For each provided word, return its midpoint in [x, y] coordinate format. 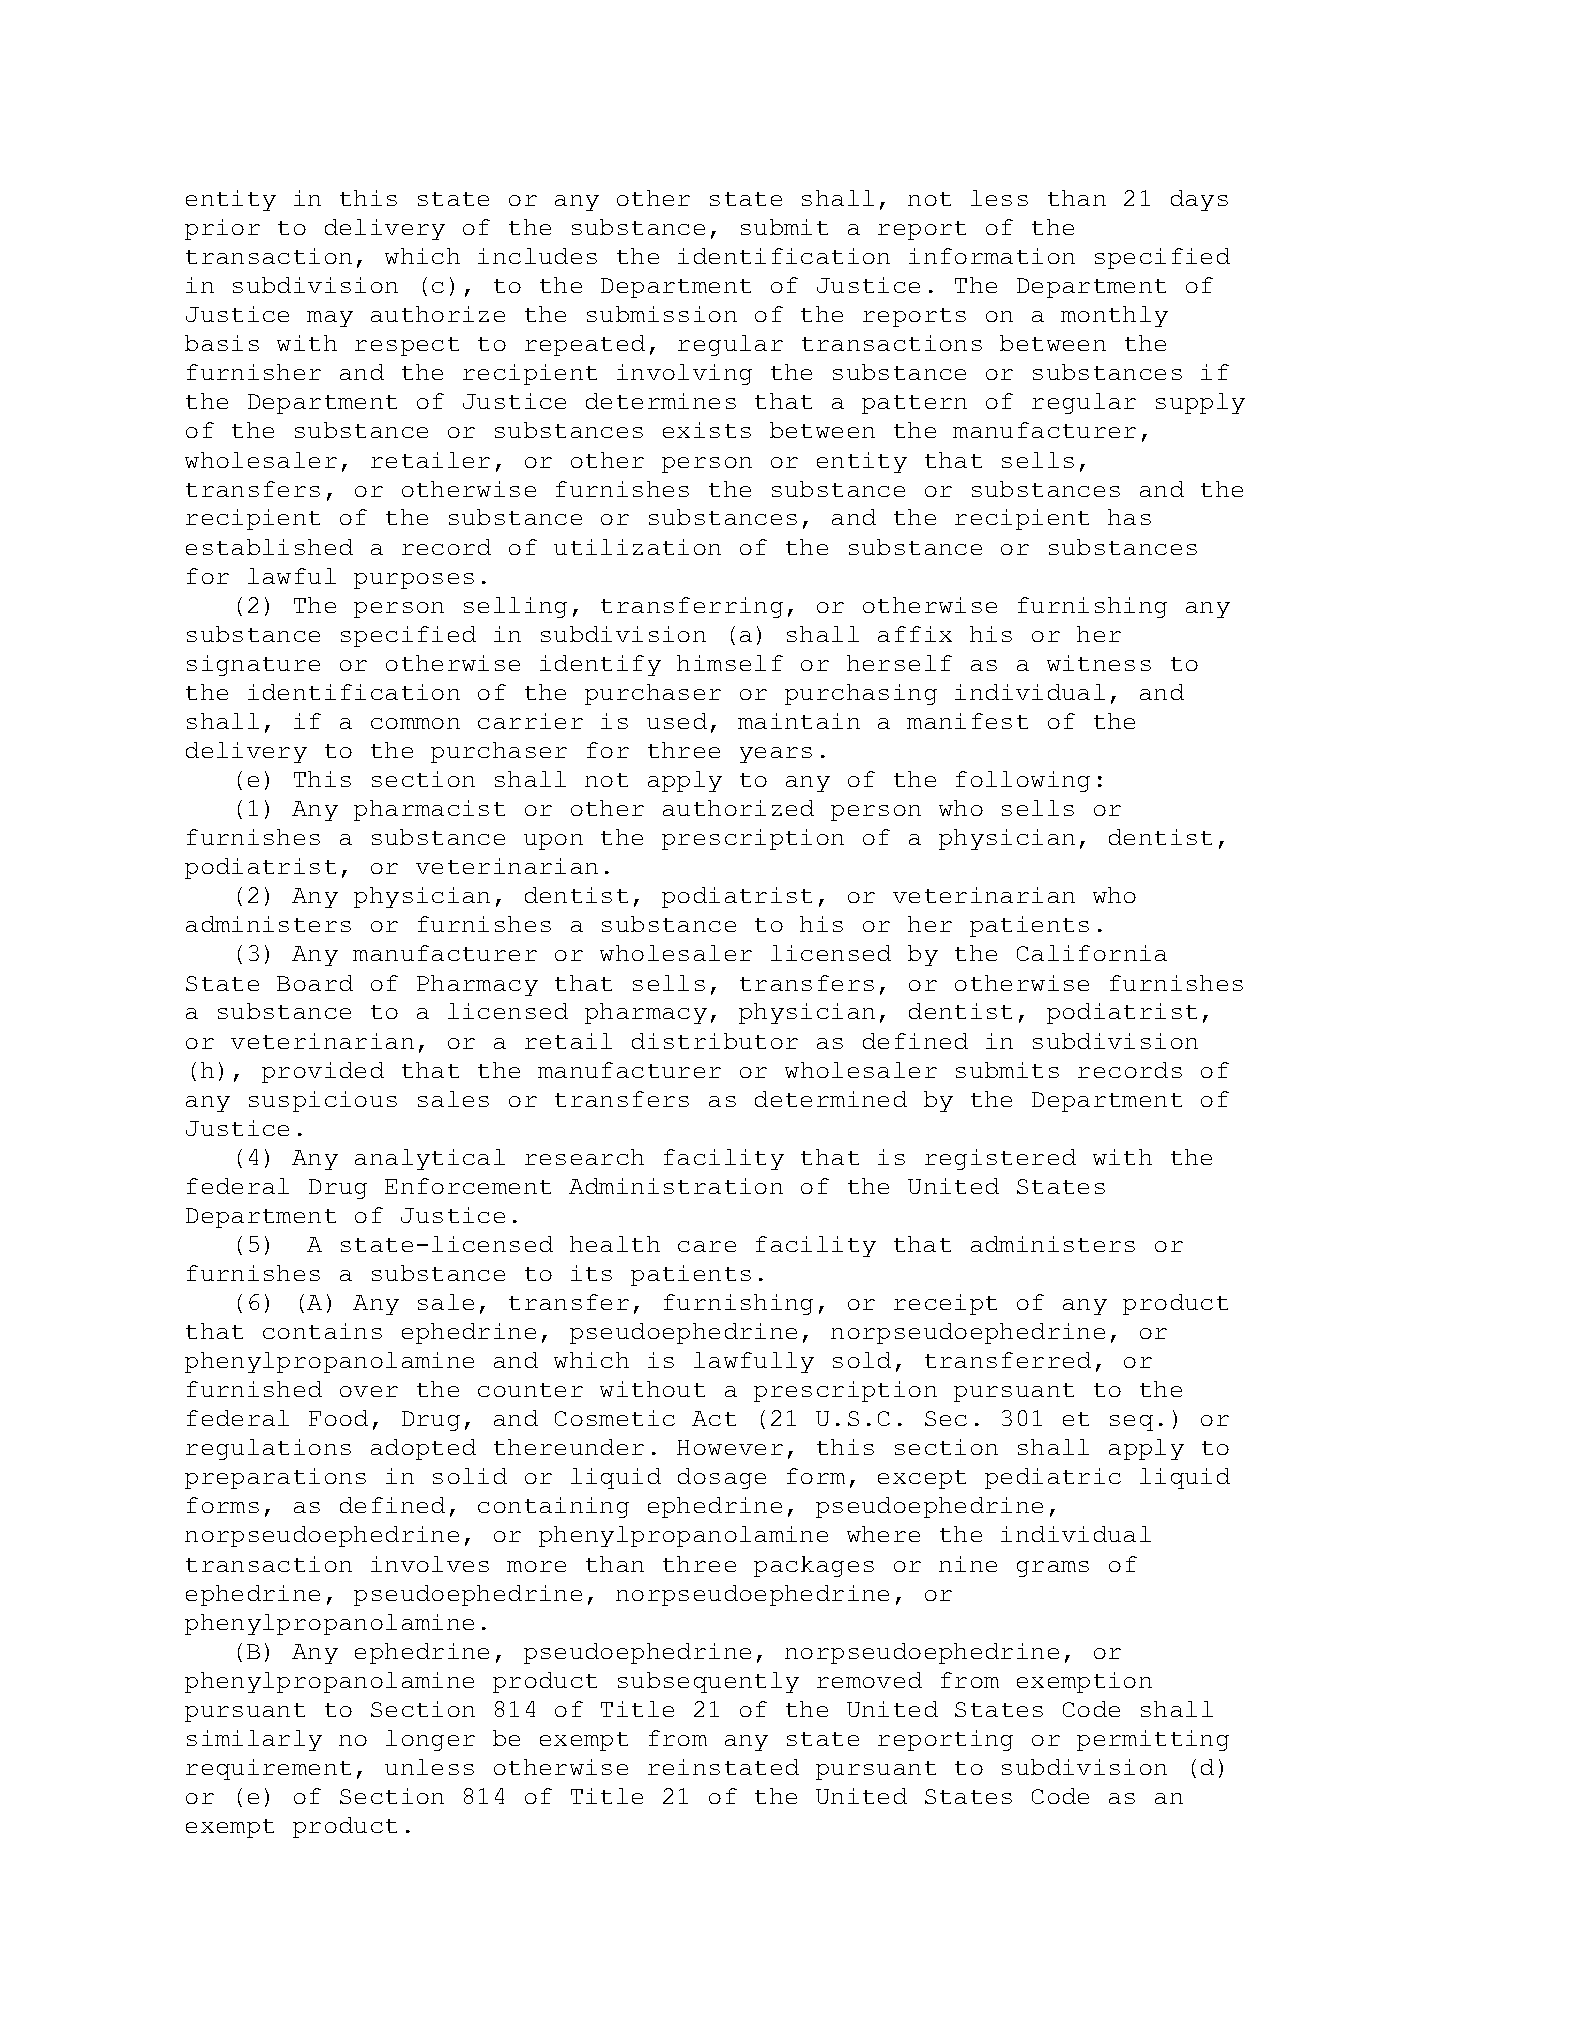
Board [315, 983]
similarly [254, 1740]
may [330, 319]
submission [662, 314]
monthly [1114, 316]
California [1092, 953]
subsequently [708, 1682]
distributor [715, 1041]
